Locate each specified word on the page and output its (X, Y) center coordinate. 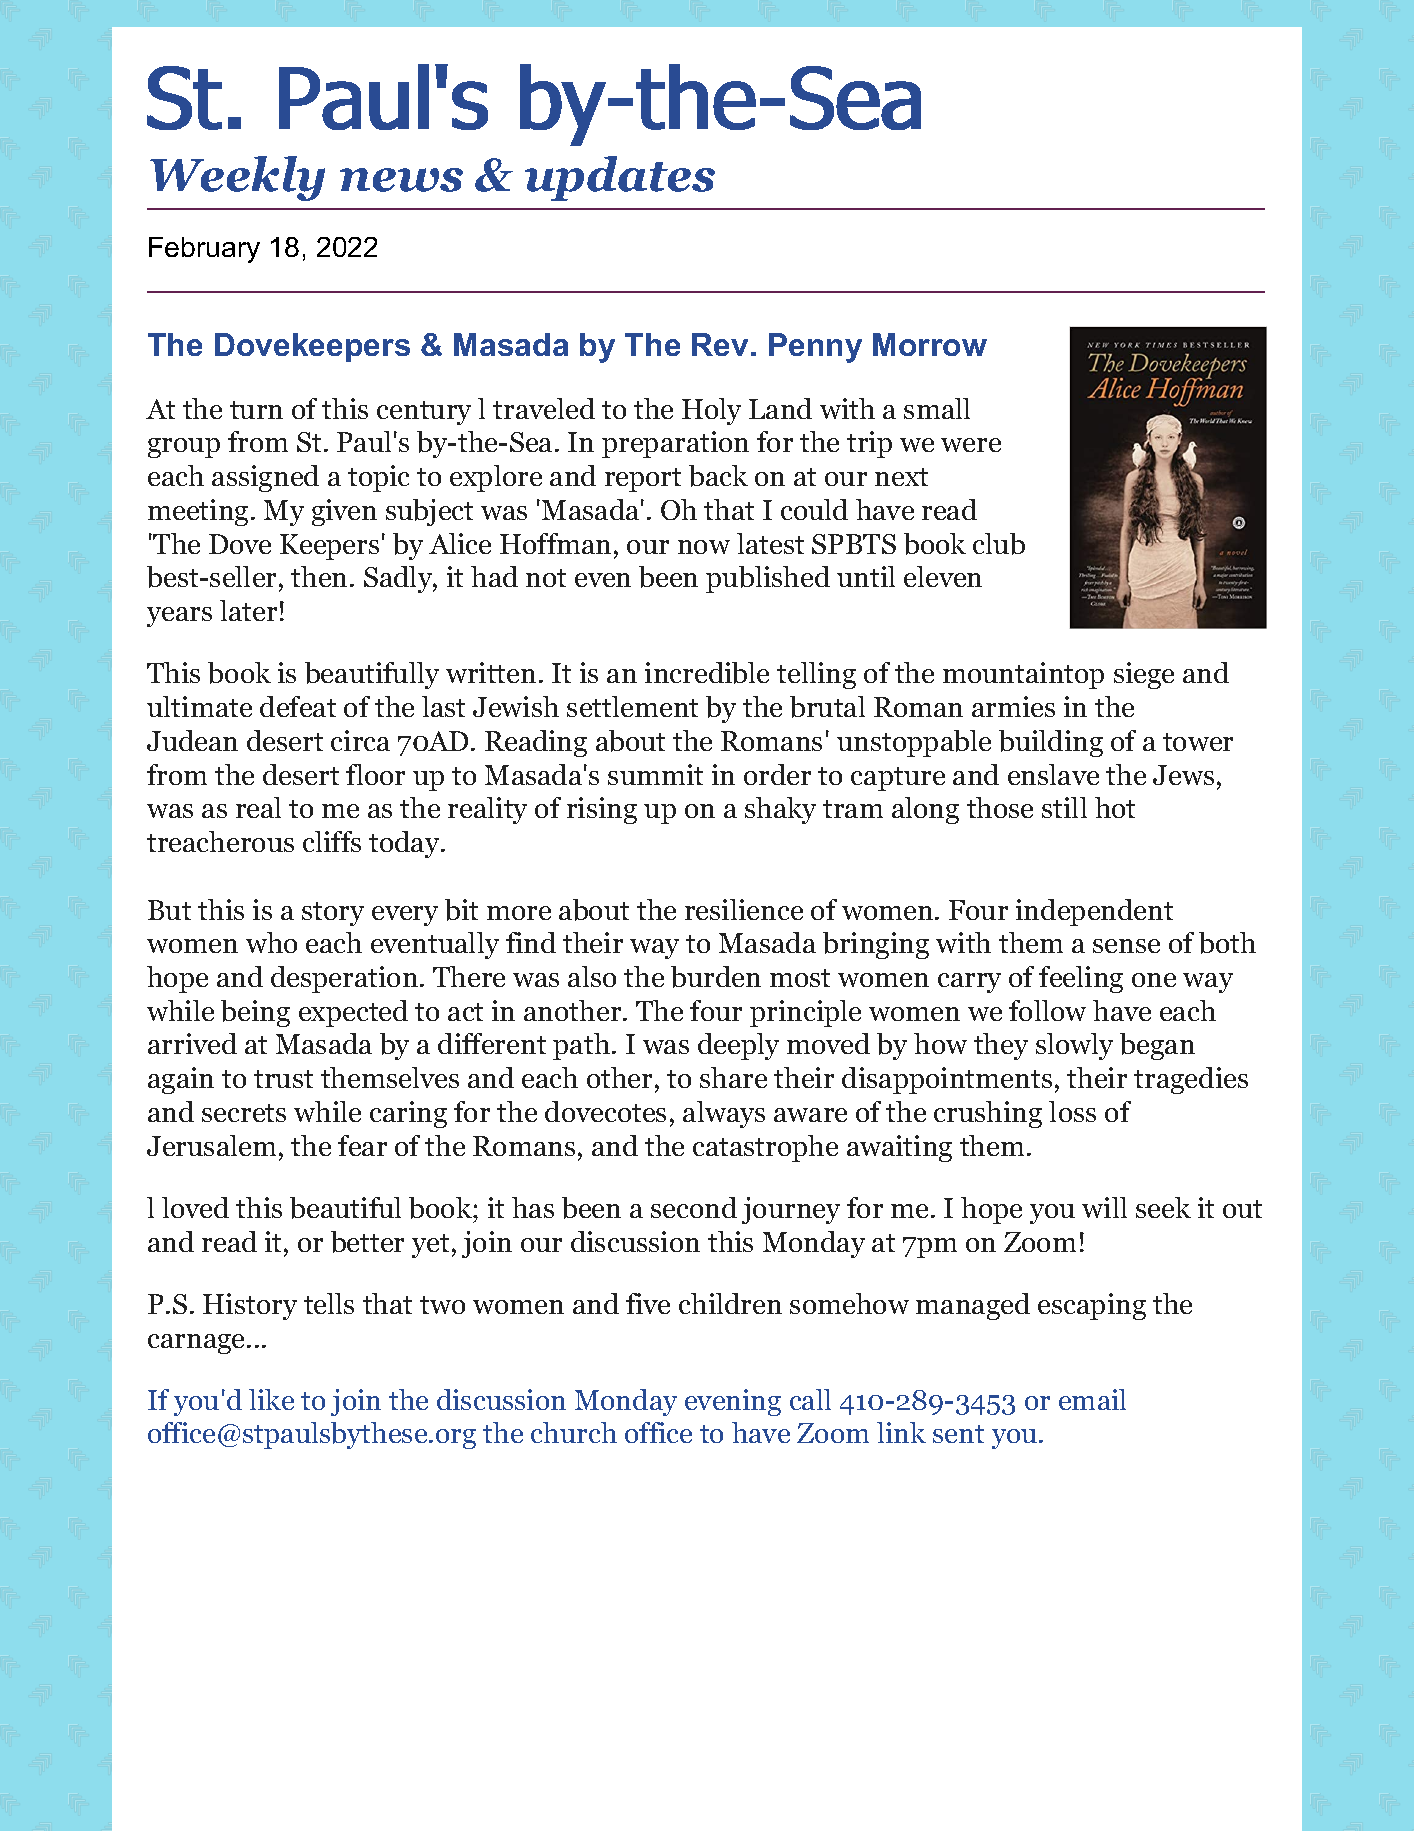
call (810, 1399)
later (248, 610)
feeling (1081, 979)
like (271, 1399)
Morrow (930, 344)
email (1092, 1399)
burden (716, 977)
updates (620, 178)
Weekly (237, 178)
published (768, 579)
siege (1144, 675)
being (255, 1013)
